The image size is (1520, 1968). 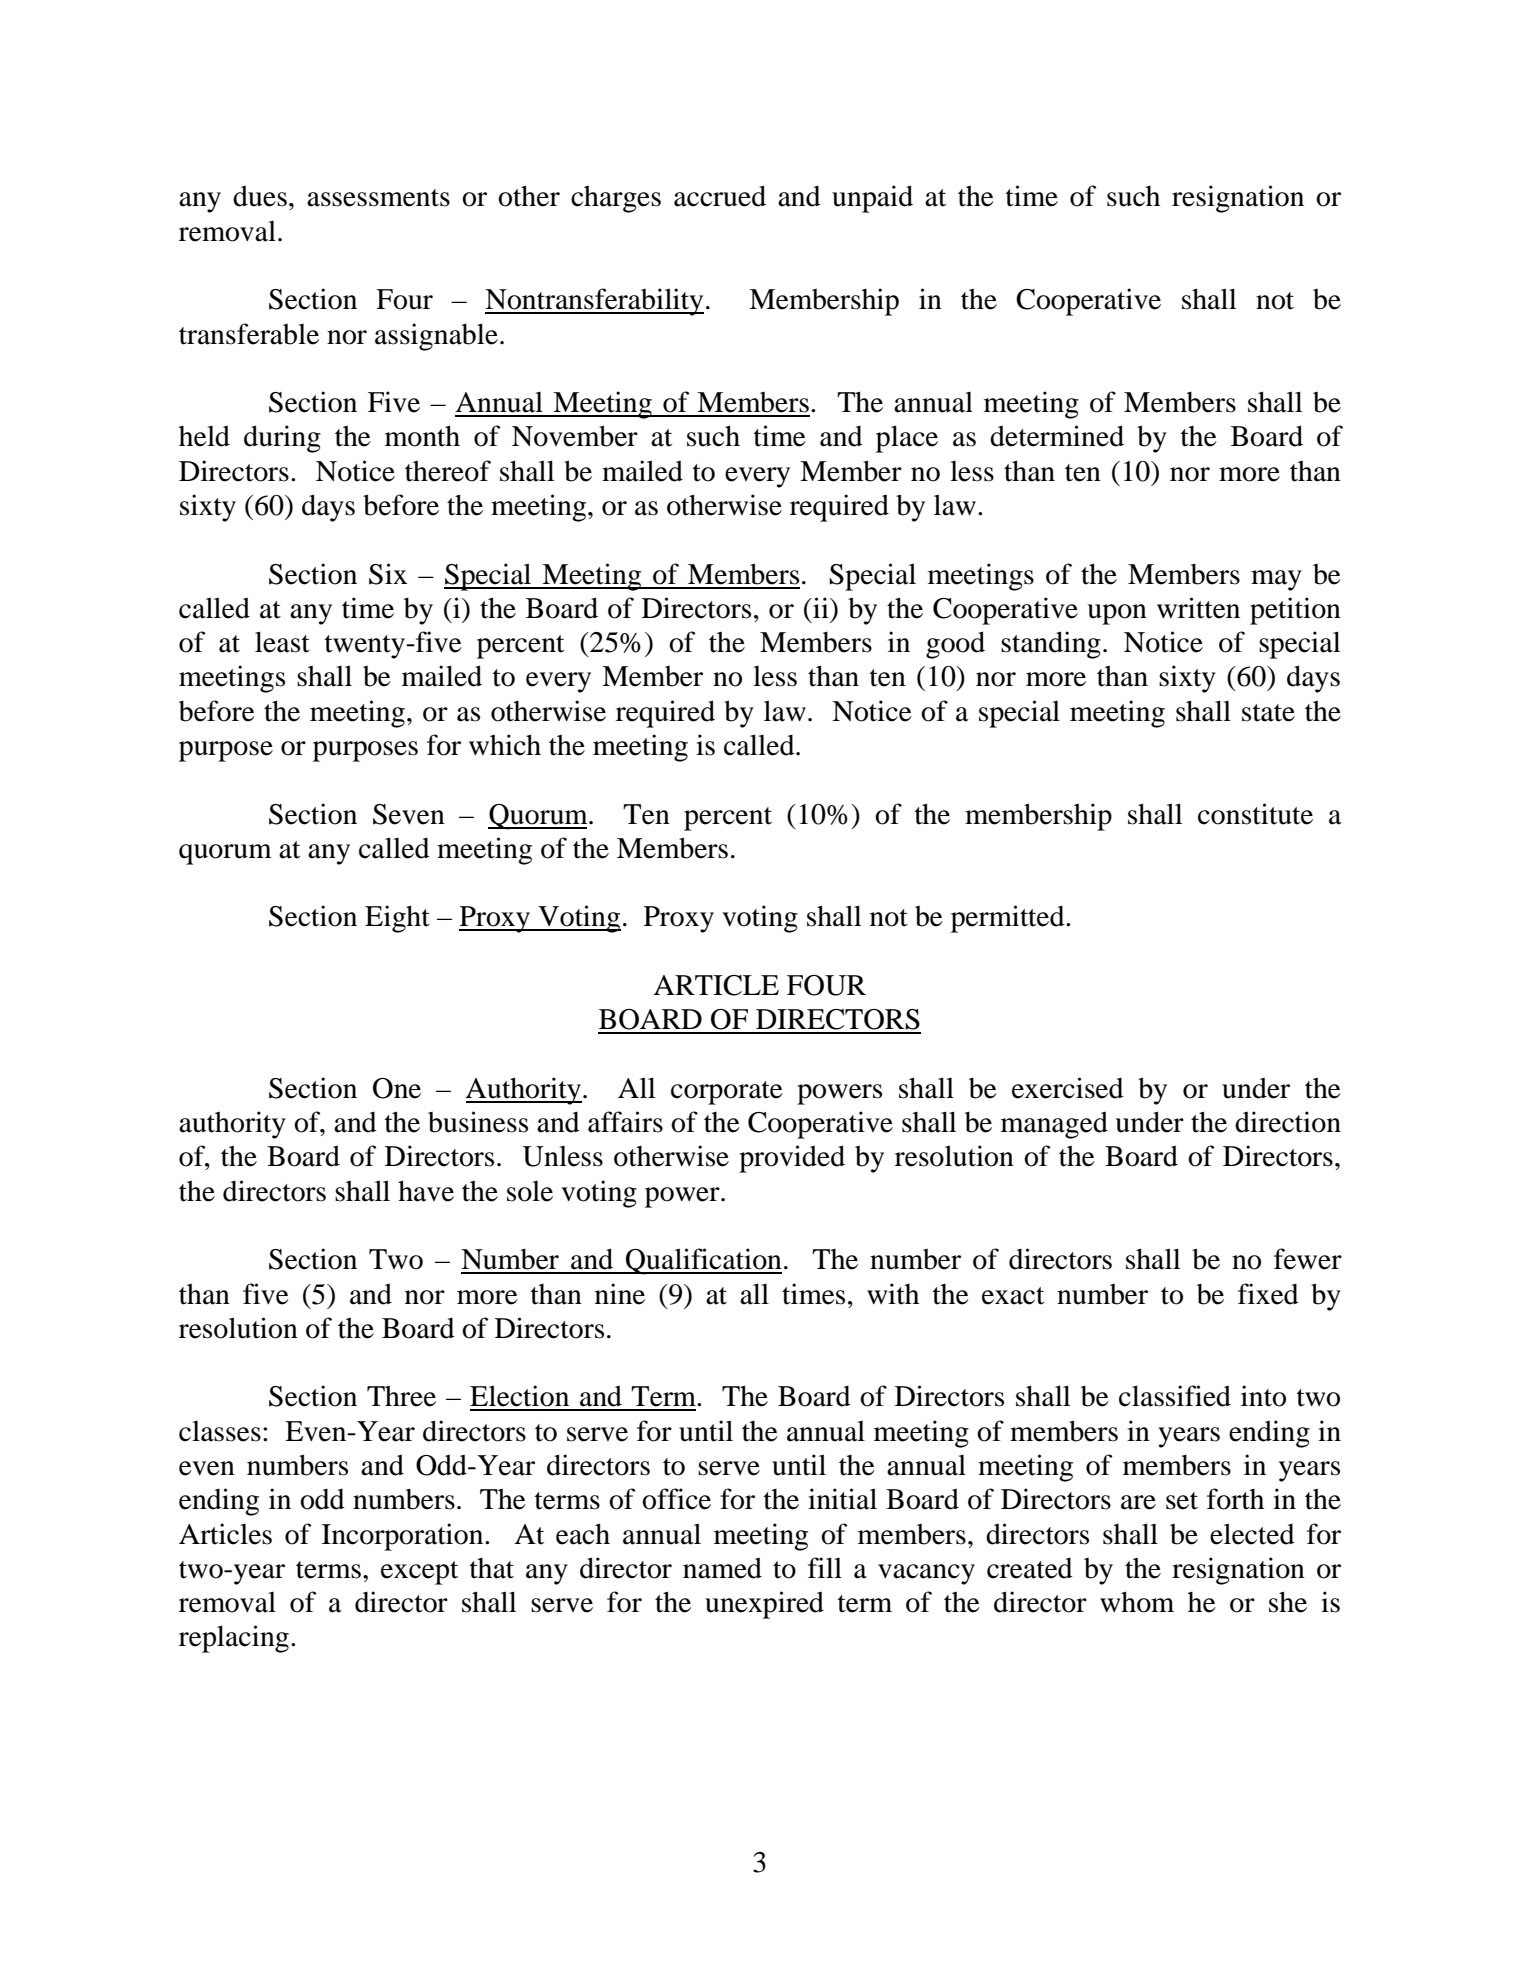 What do you see at coordinates (282, 439) in the screenshot?
I see `during` at bounding box center [282, 439].
